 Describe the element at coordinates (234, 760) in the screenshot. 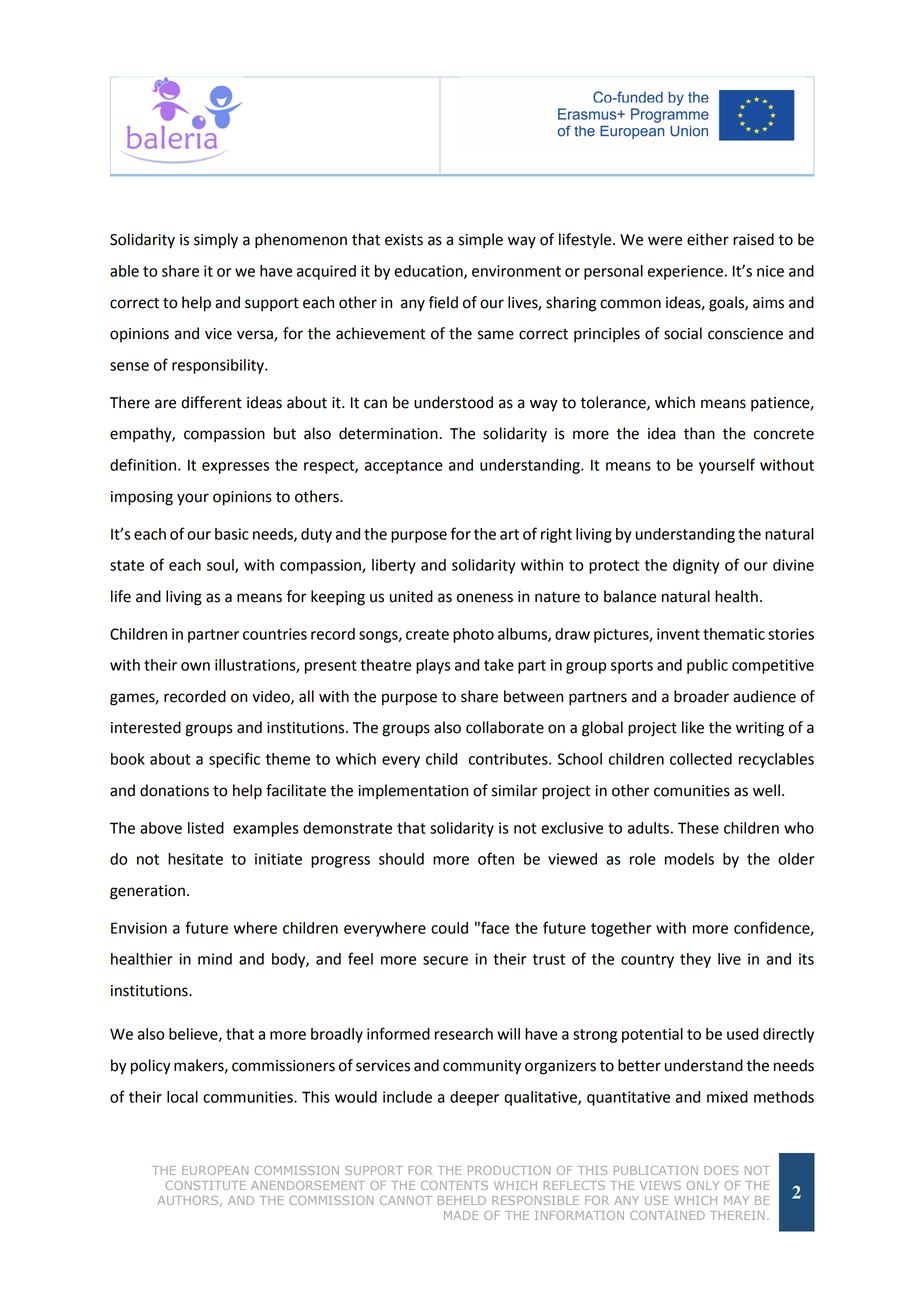

I see `specific` at that location.
